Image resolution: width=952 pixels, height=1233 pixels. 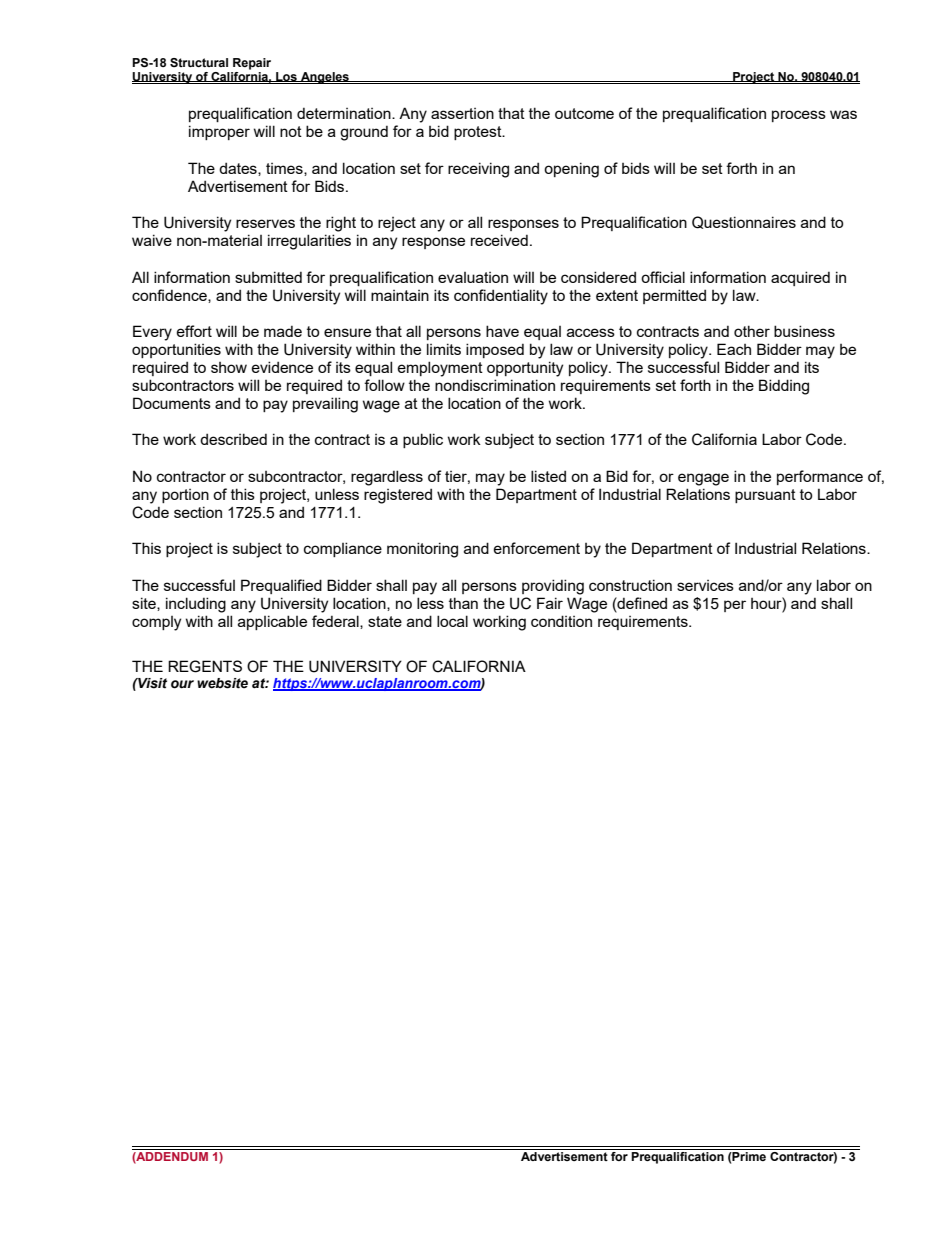 What do you see at coordinates (462, 113) in the image?
I see `assertion` at bounding box center [462, 113].
